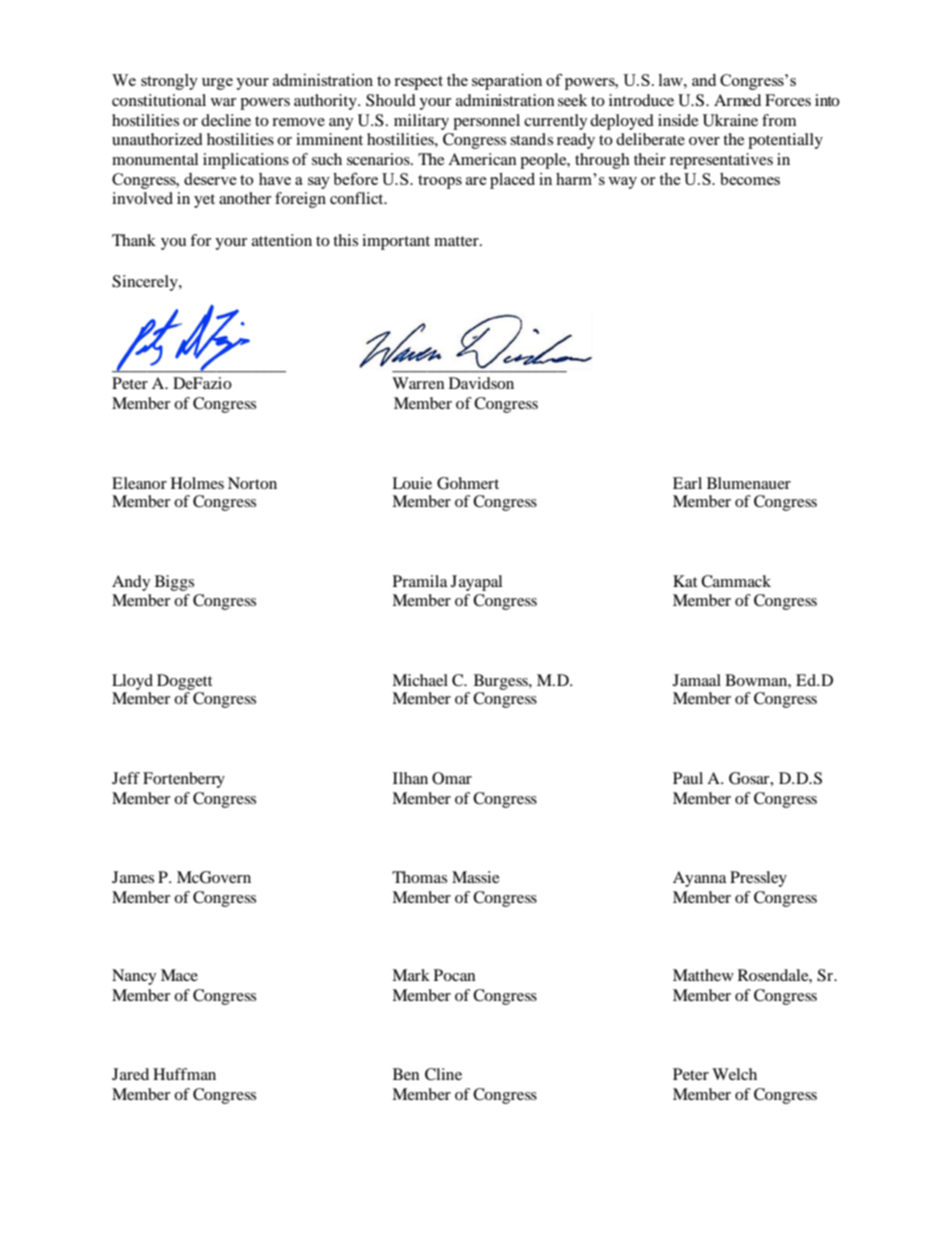  Describe the element at coordinates (737, 100) in the document. I see `Armed` at that location.
